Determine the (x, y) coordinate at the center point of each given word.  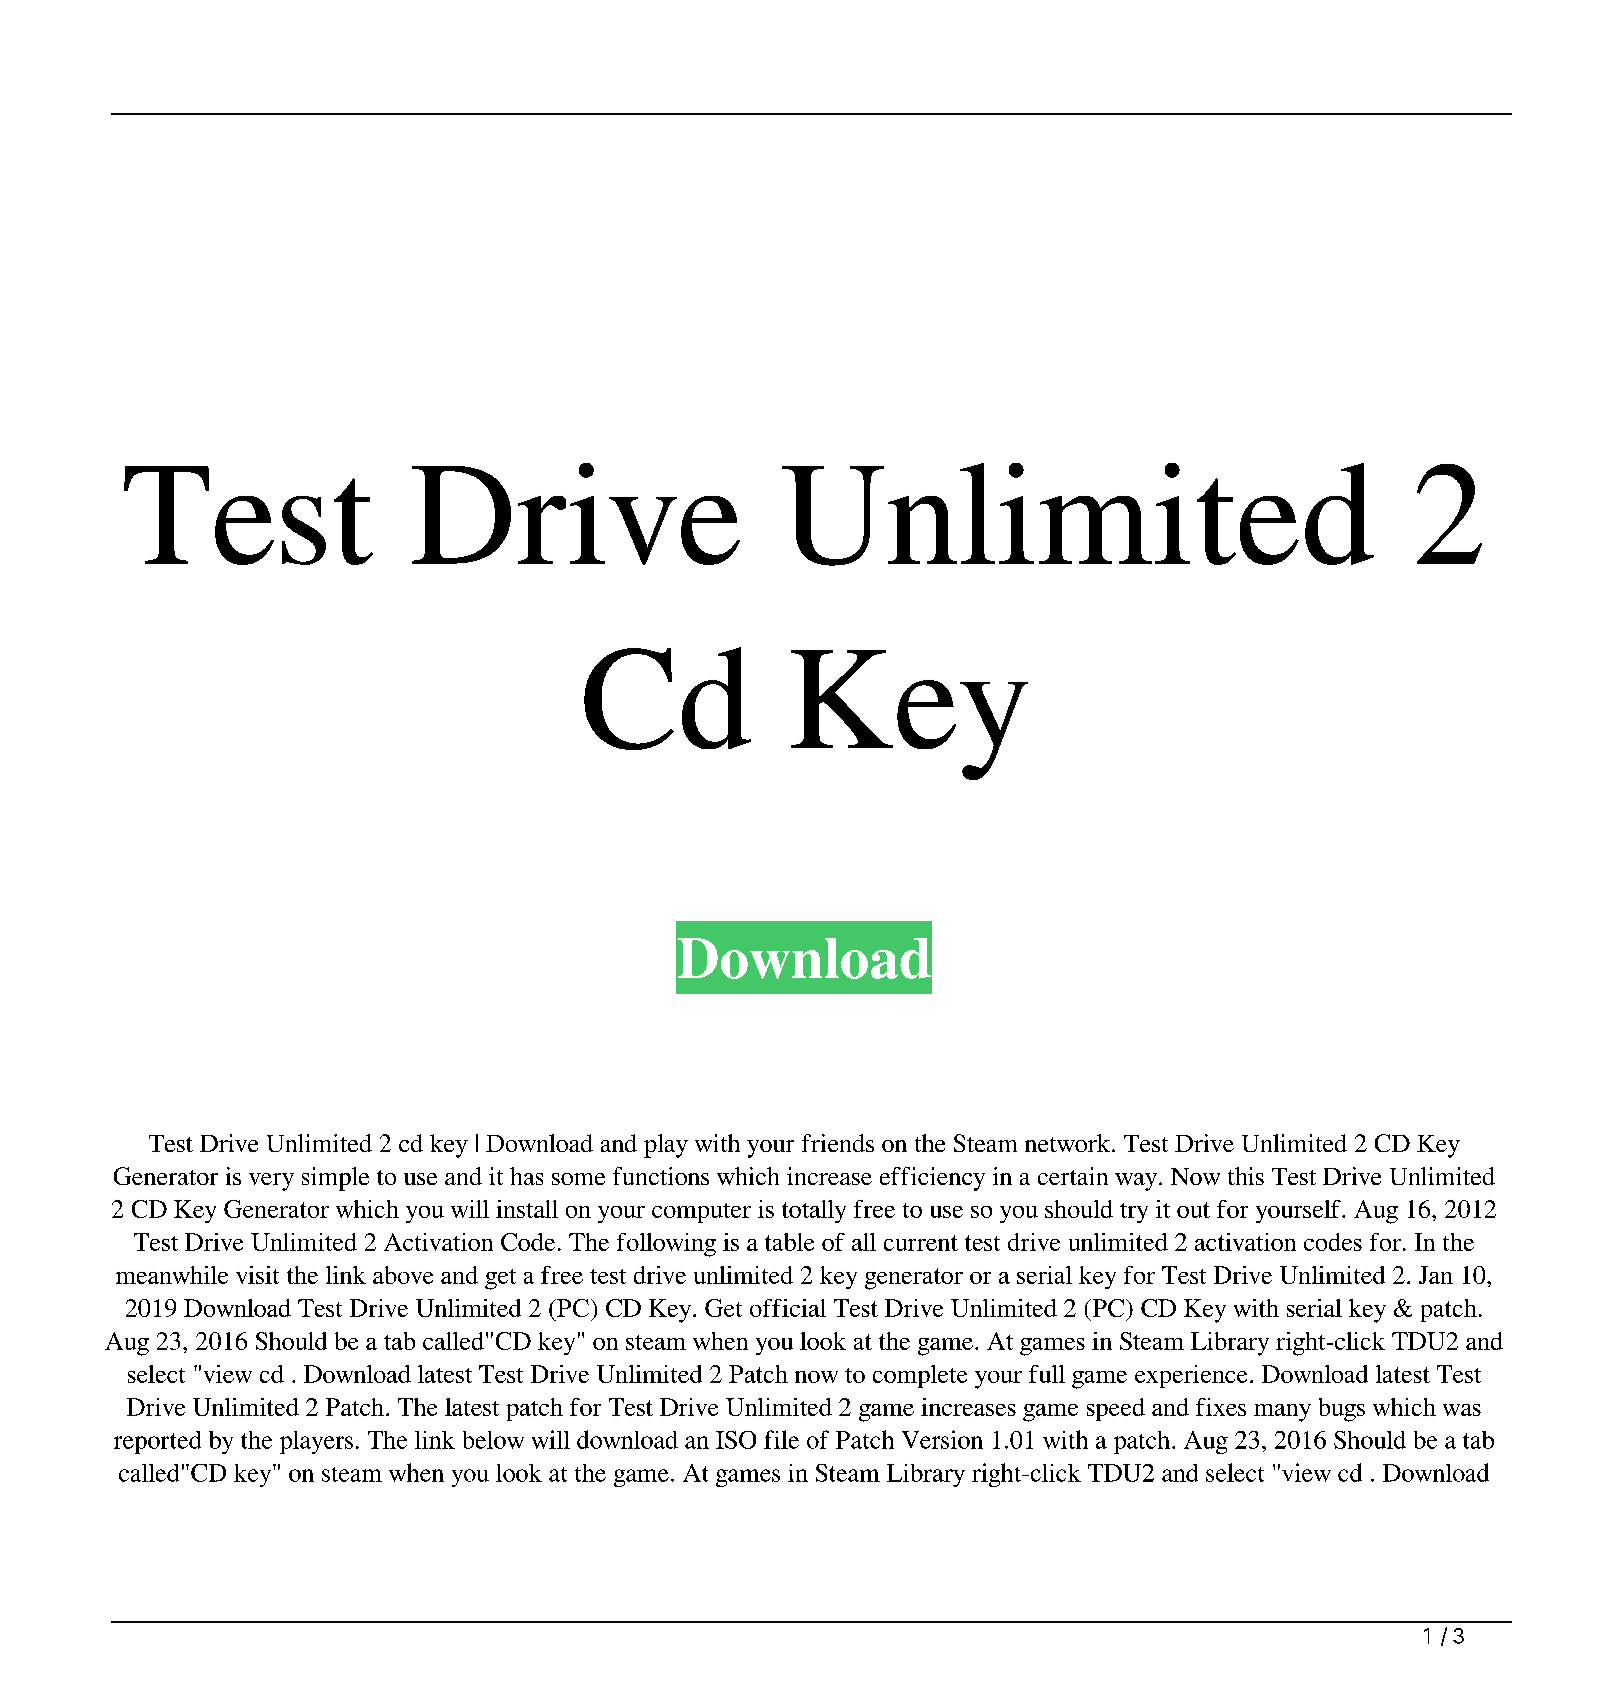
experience (1191, 1376)
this (1246, 1176)
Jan (1436, 1275)
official (788, 1308)
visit (257, 1275)
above (403, 1275)
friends (838, 1143)
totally (814, 1211)
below (493, 1440)
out (1193, 1210)
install (527, 1209)
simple (335, 1179)
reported (157, 1442)
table (789, 1242)
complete (920, 1376)
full (1047, 1374)
